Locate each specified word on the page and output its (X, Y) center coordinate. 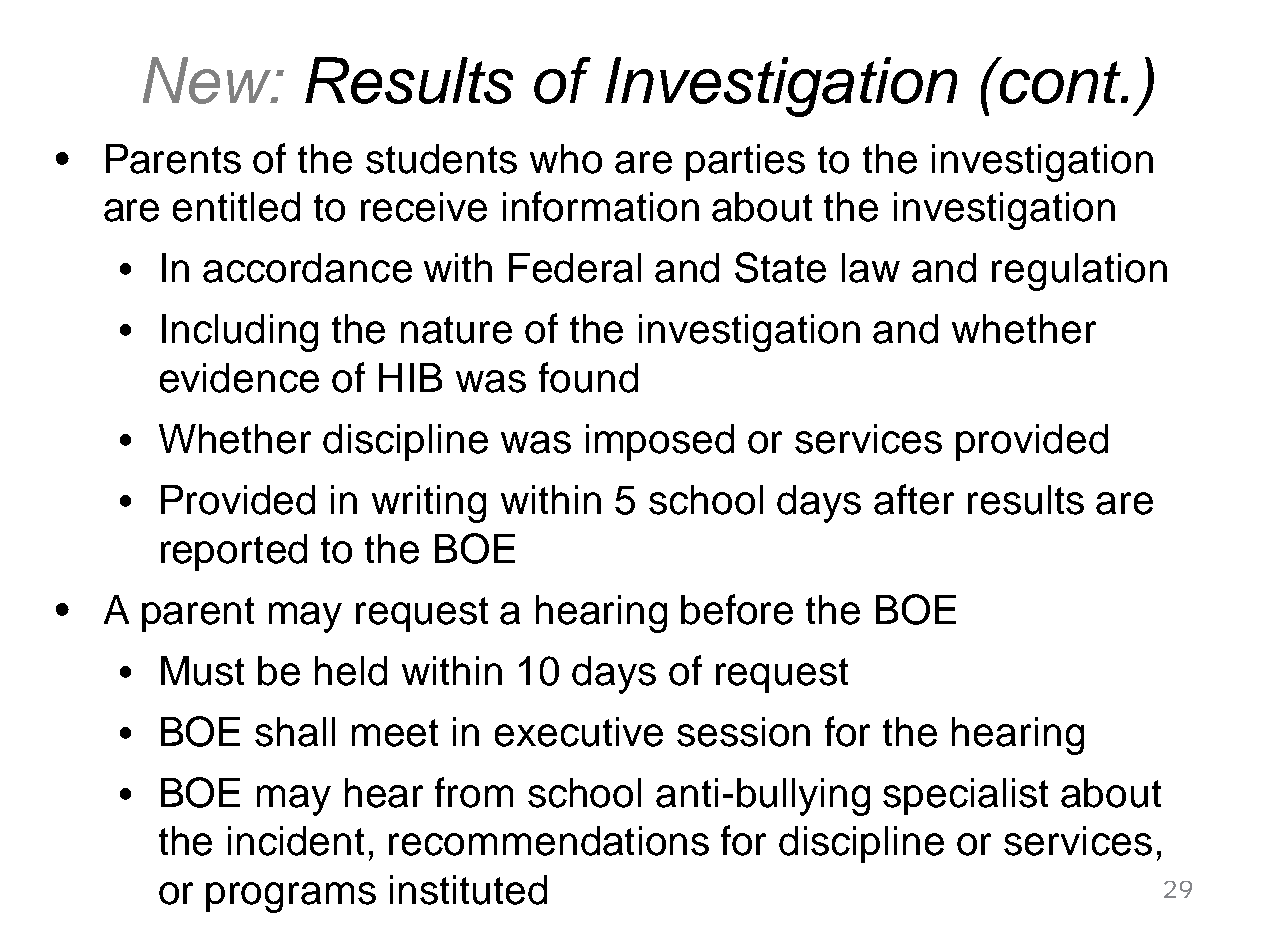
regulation (1079, 272)
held (351, 671)
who (566, 159)
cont (1060, 81)
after (914, 499)
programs (291, 897)
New (208, 80)
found (588, 377)
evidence (239, 378)
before (737, 609)
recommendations (549, 841)
